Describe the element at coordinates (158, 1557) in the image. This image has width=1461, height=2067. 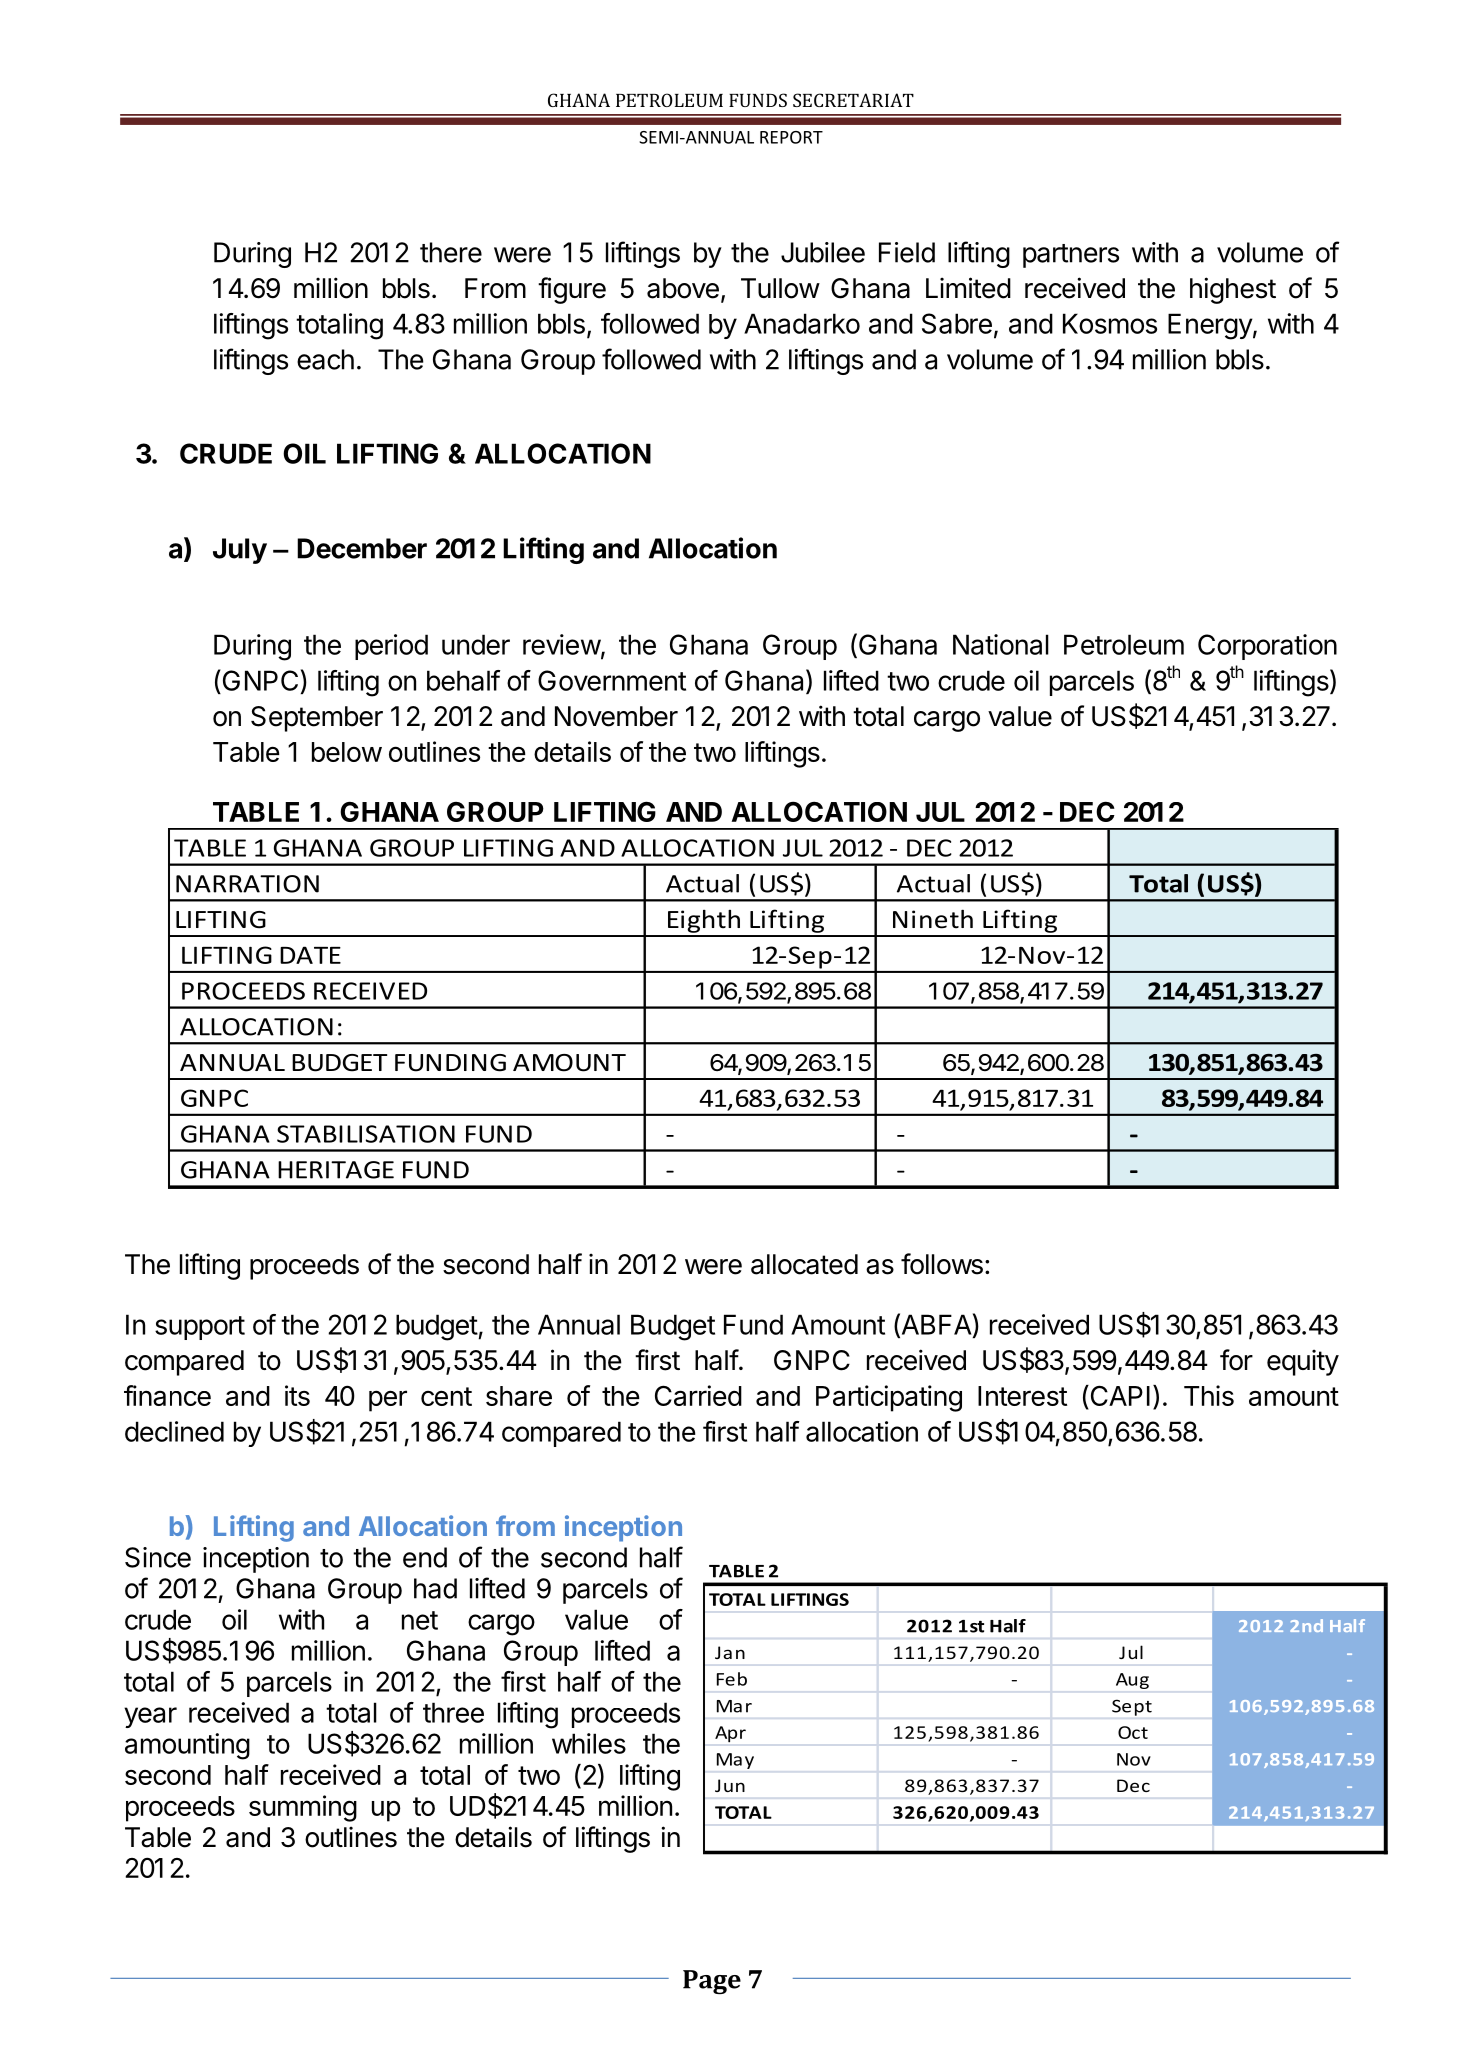
I see `Since` at that location.
